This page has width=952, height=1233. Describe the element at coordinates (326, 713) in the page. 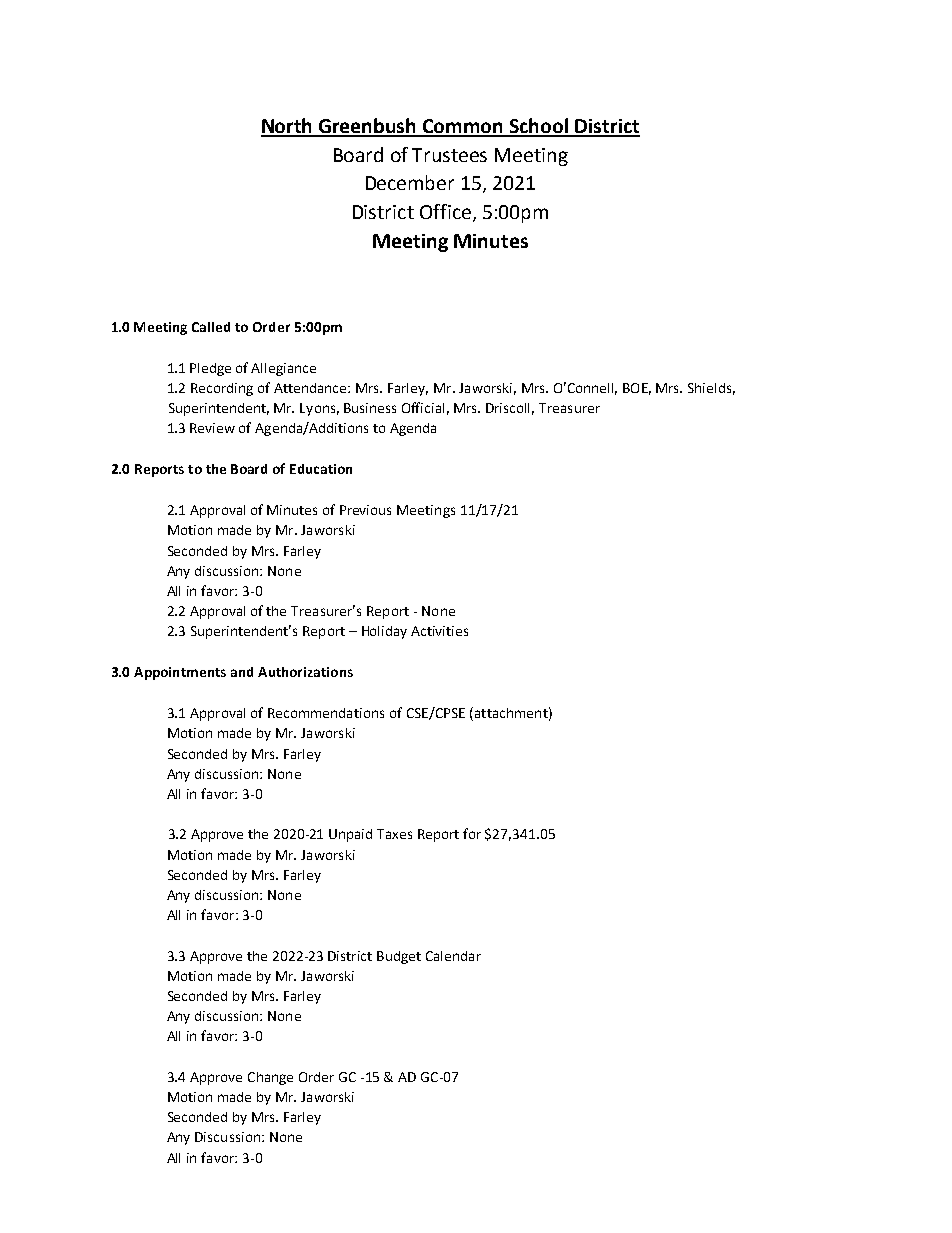

I see `Recommendations` at that location.
